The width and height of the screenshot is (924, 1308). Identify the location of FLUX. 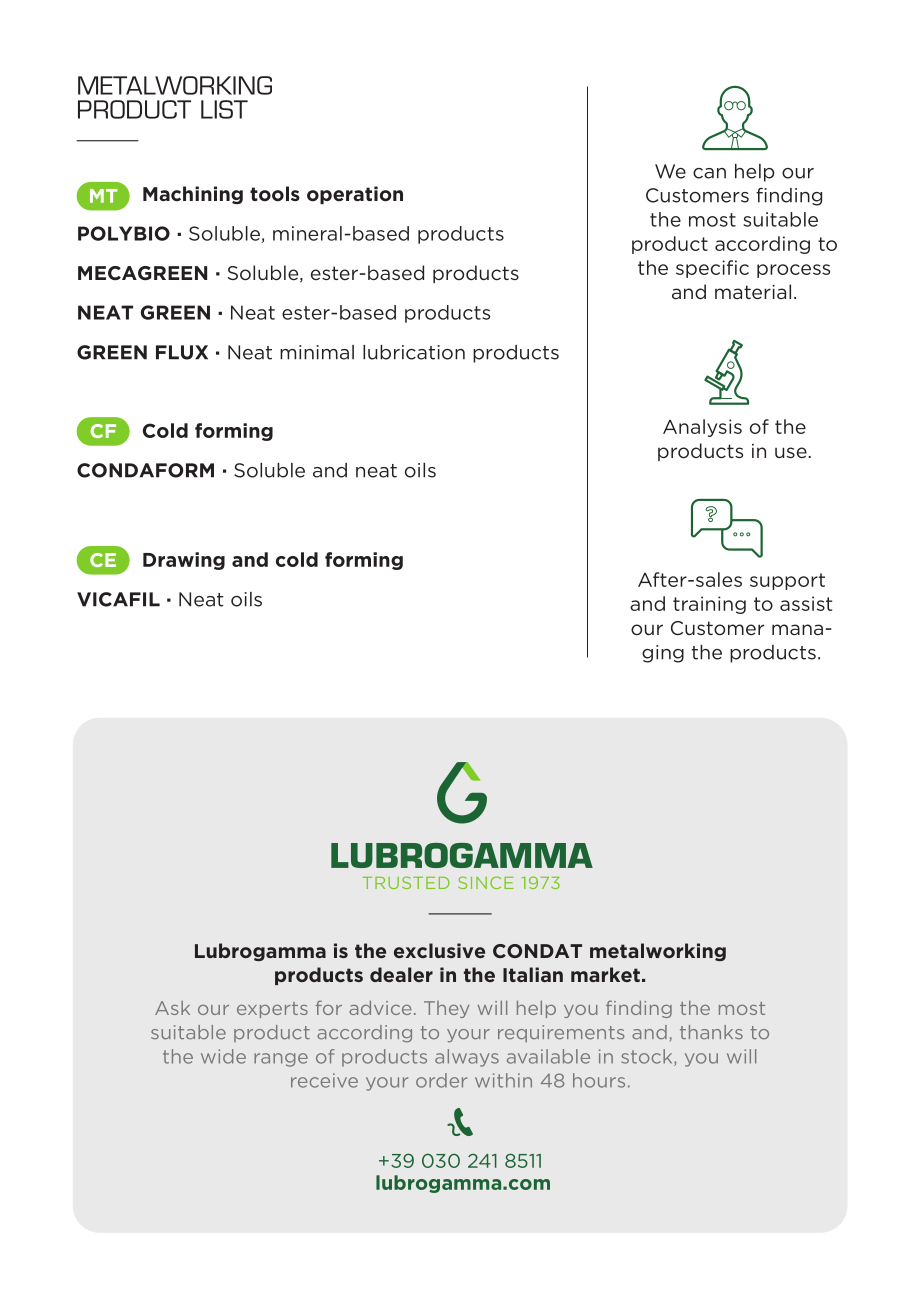
(182, 352).
